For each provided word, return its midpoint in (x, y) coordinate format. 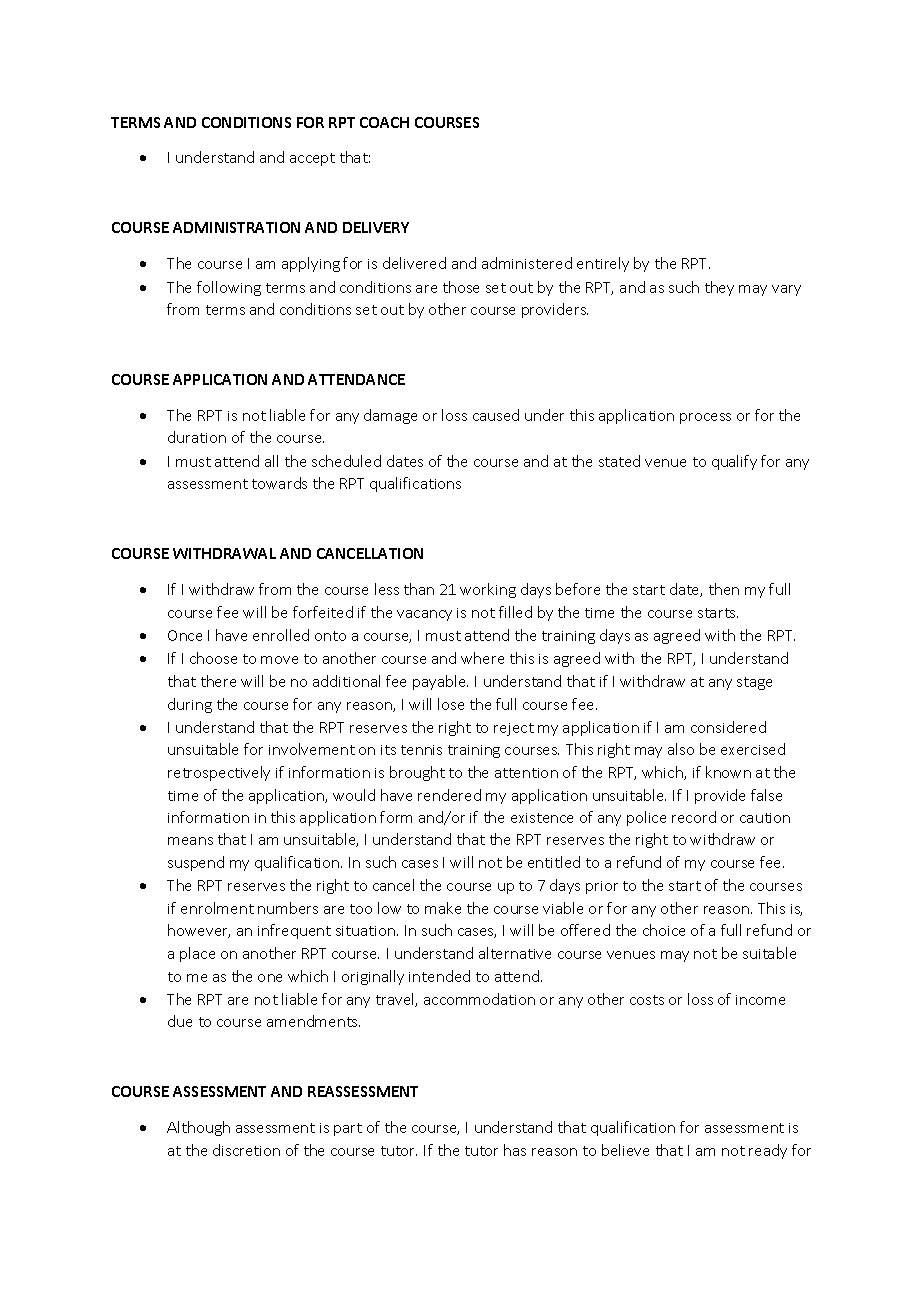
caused (496, 415)
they (719, 288)
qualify (734, 462)
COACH (384, 122)
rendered (449, 795)
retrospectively (219, 773)
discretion (246, 1150)
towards (279, 483)
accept (312, 159)
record (694, 817)
